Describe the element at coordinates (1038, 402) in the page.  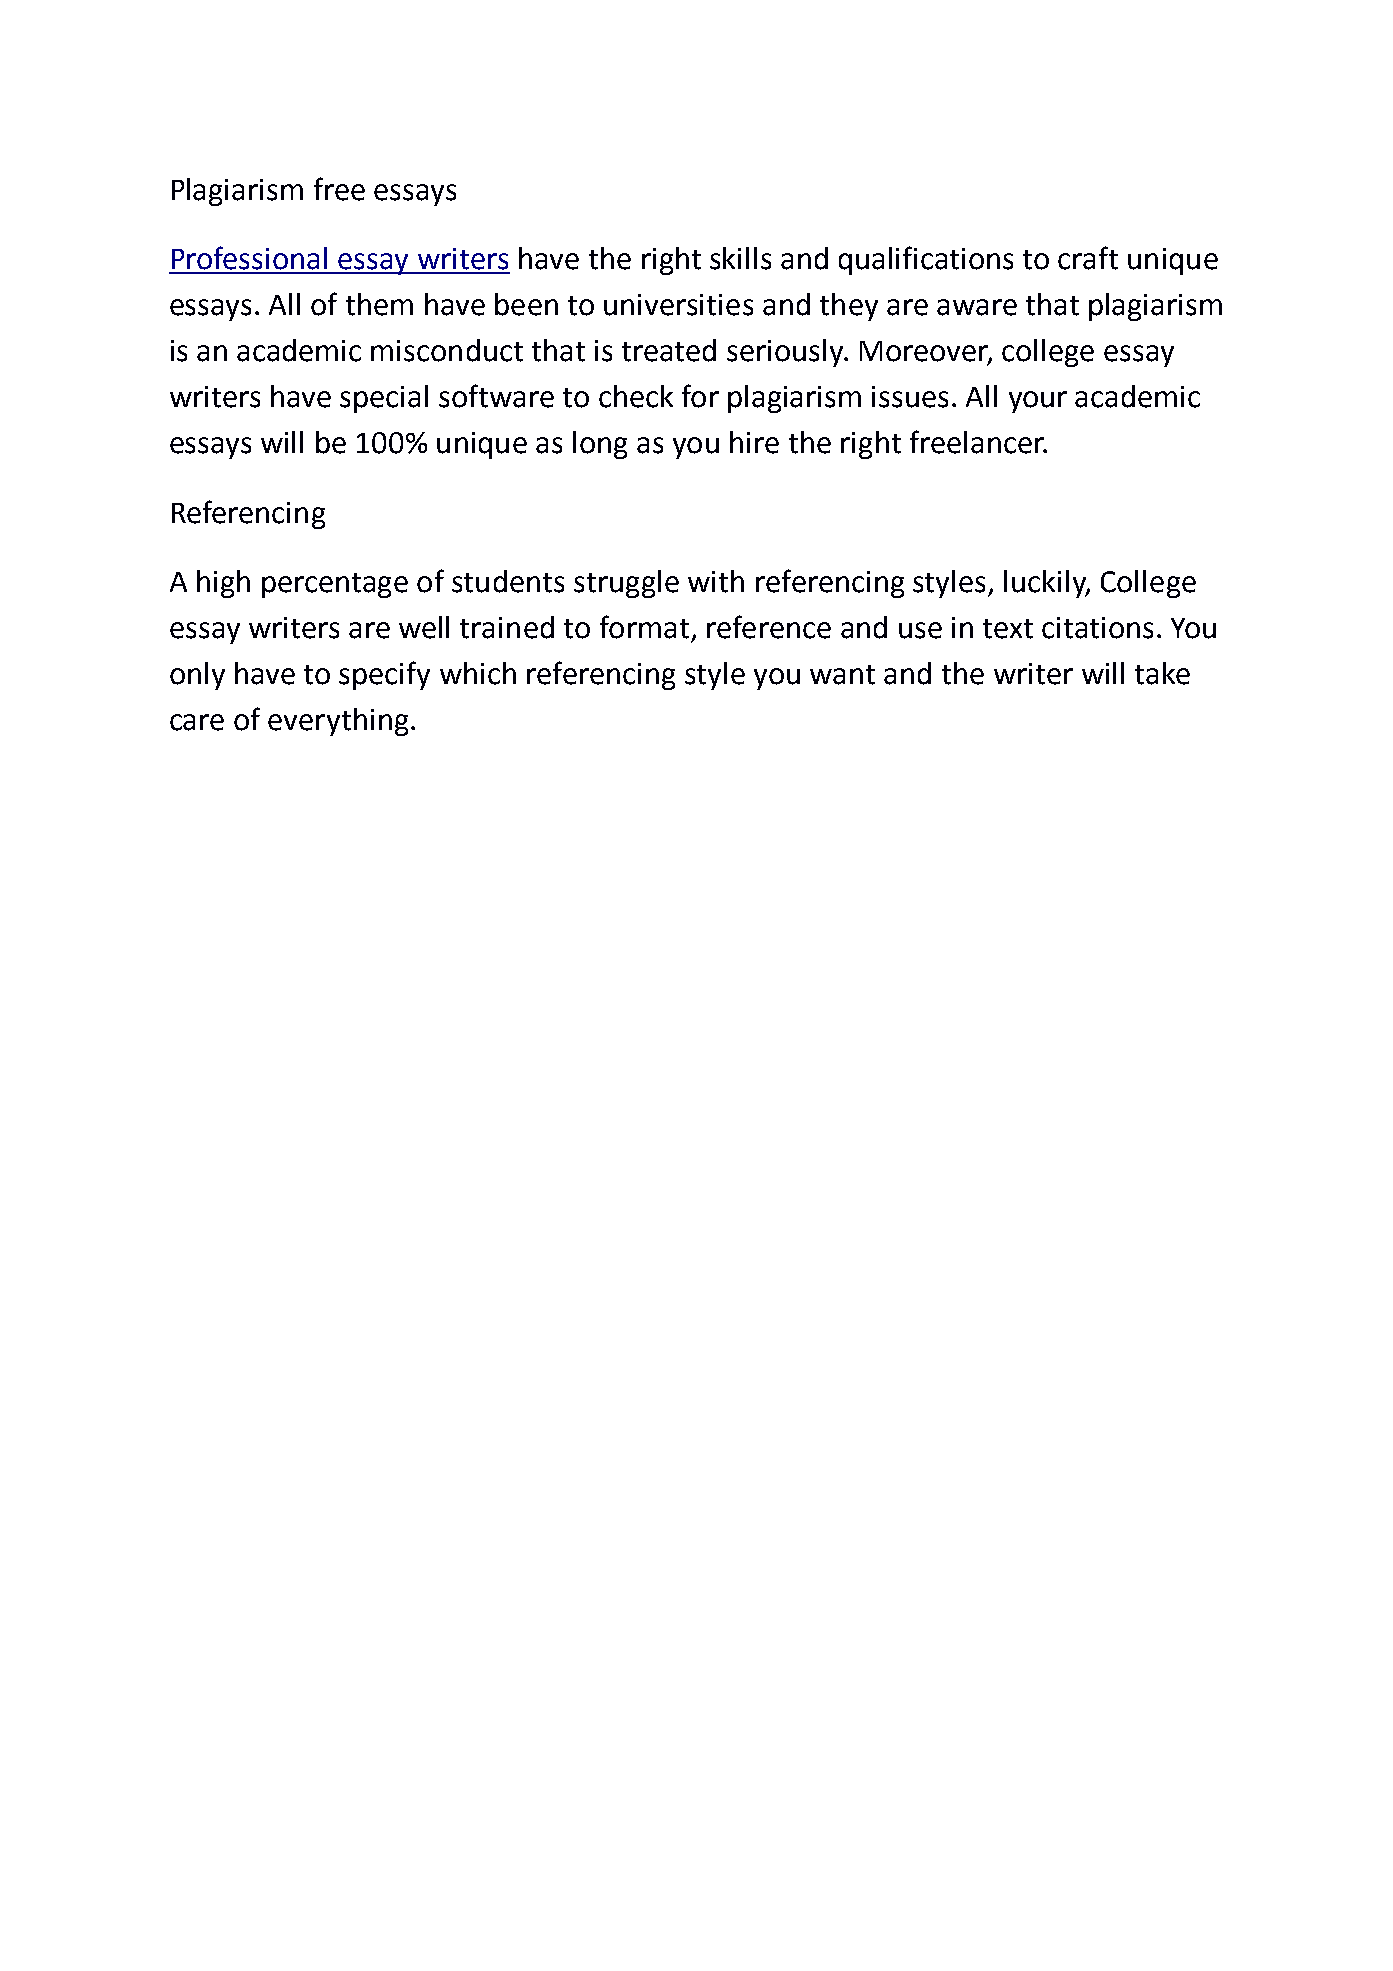
I see `your` at that location.
